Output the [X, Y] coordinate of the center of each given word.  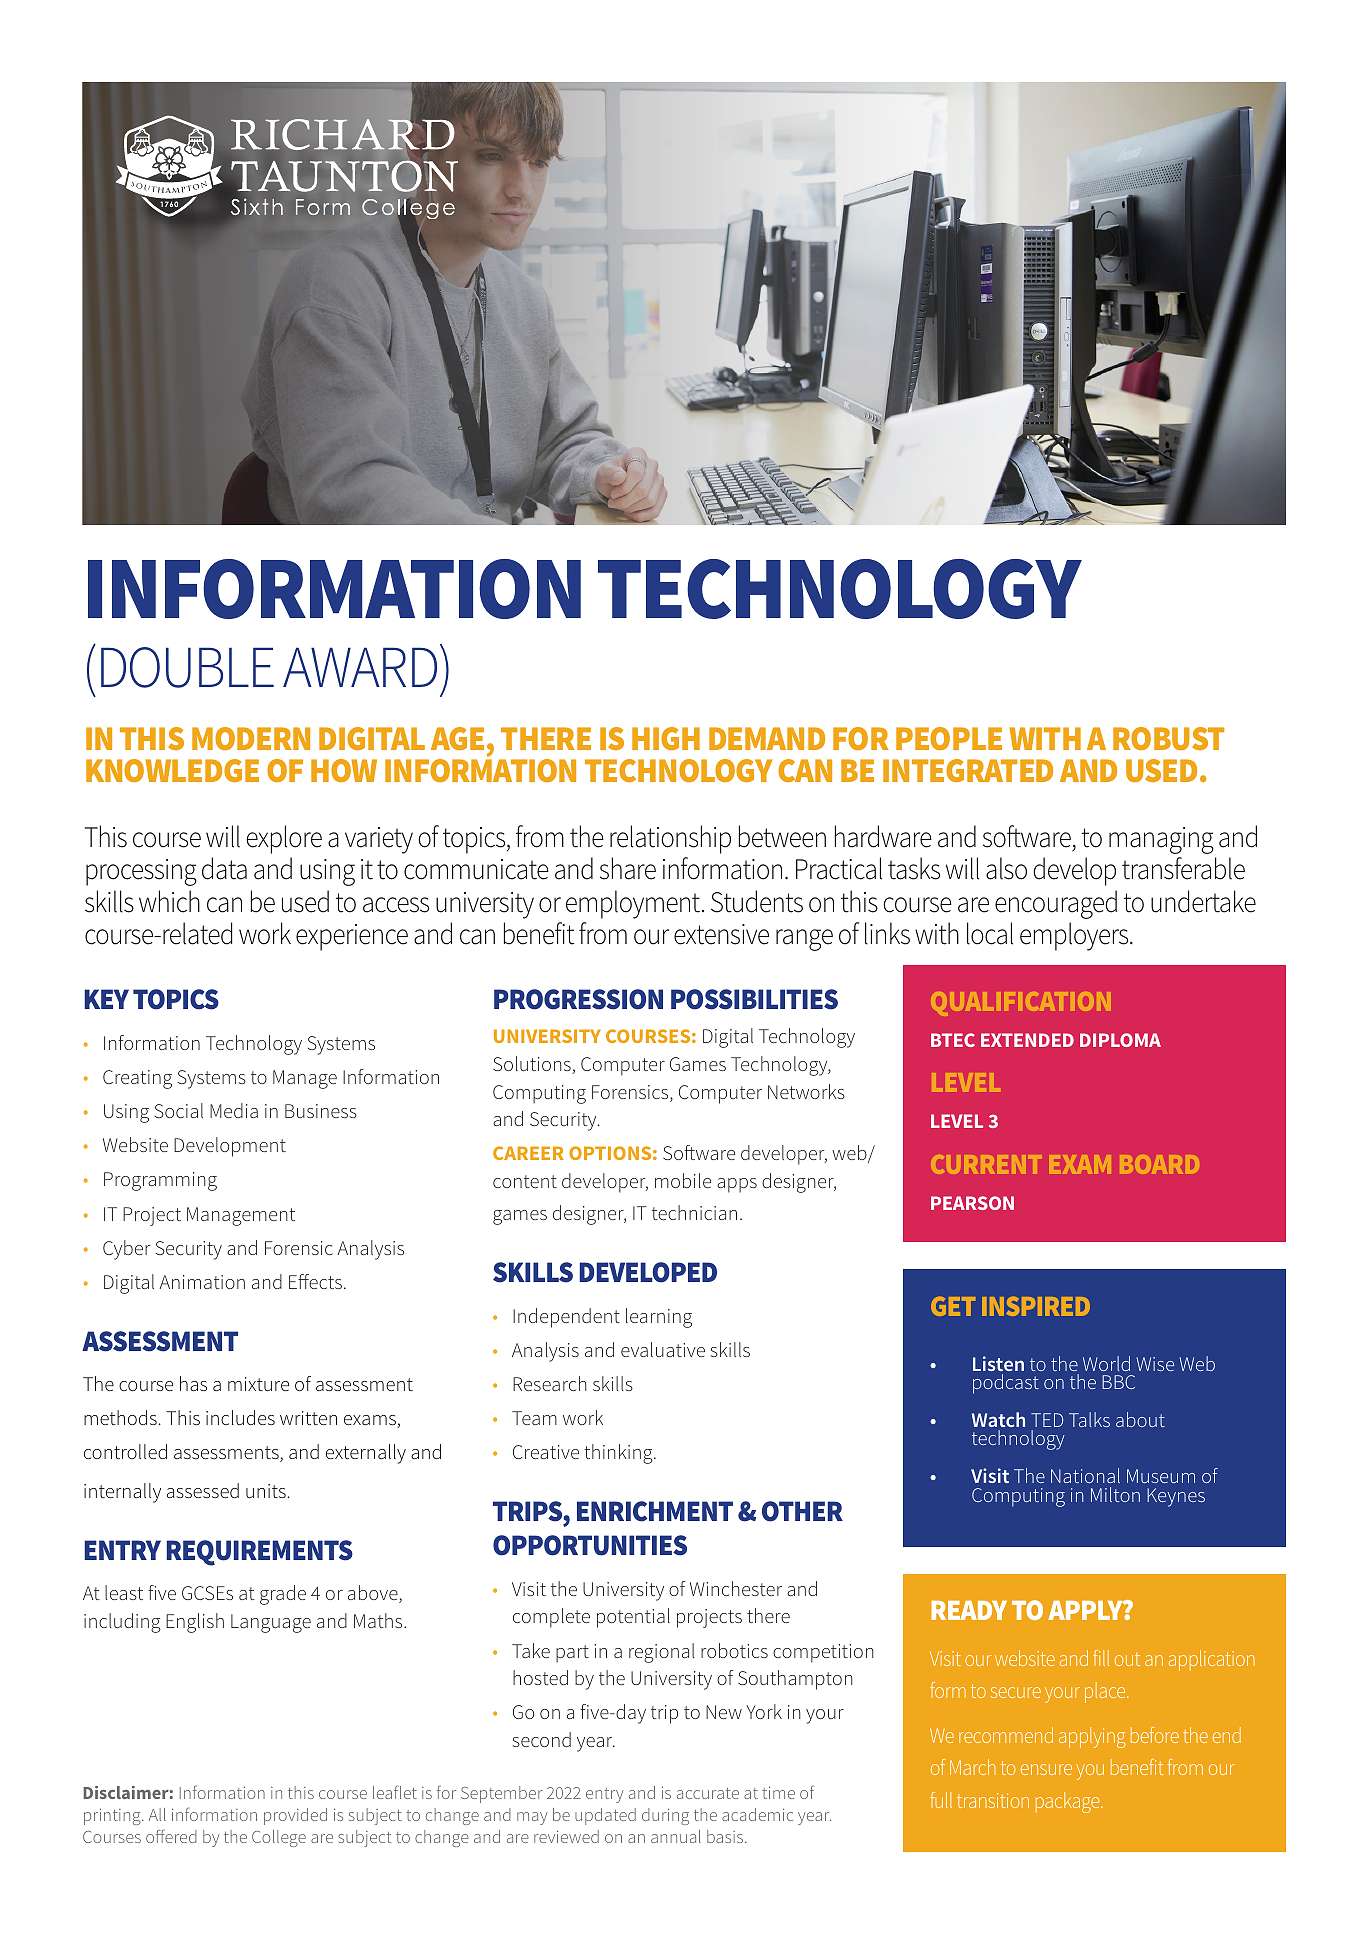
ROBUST [1168, 738]
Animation [202, 1282]
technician [694, 1212]
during [665, 1816]
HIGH [666, 738]
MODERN [251, 738]
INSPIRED [1036, 1306]
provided [295, 1816]
